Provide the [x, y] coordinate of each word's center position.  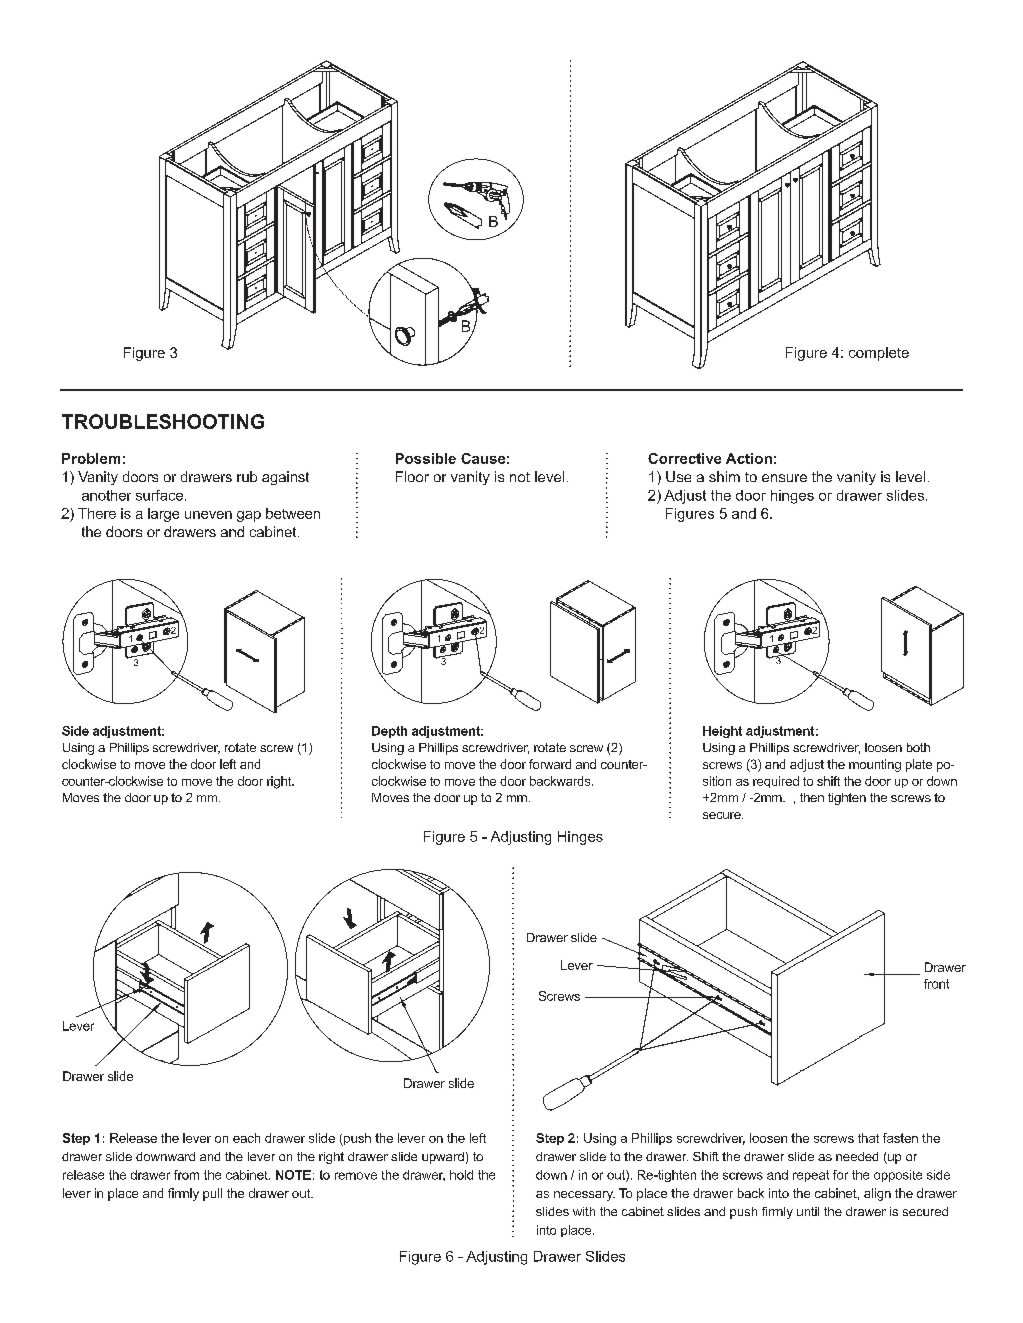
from [186, 1175]
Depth [389, 732]
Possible [426, 458]
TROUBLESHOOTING [163, 421]
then [812, 797]
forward [550, 764]
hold [461, 1175]
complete [879, 354]
